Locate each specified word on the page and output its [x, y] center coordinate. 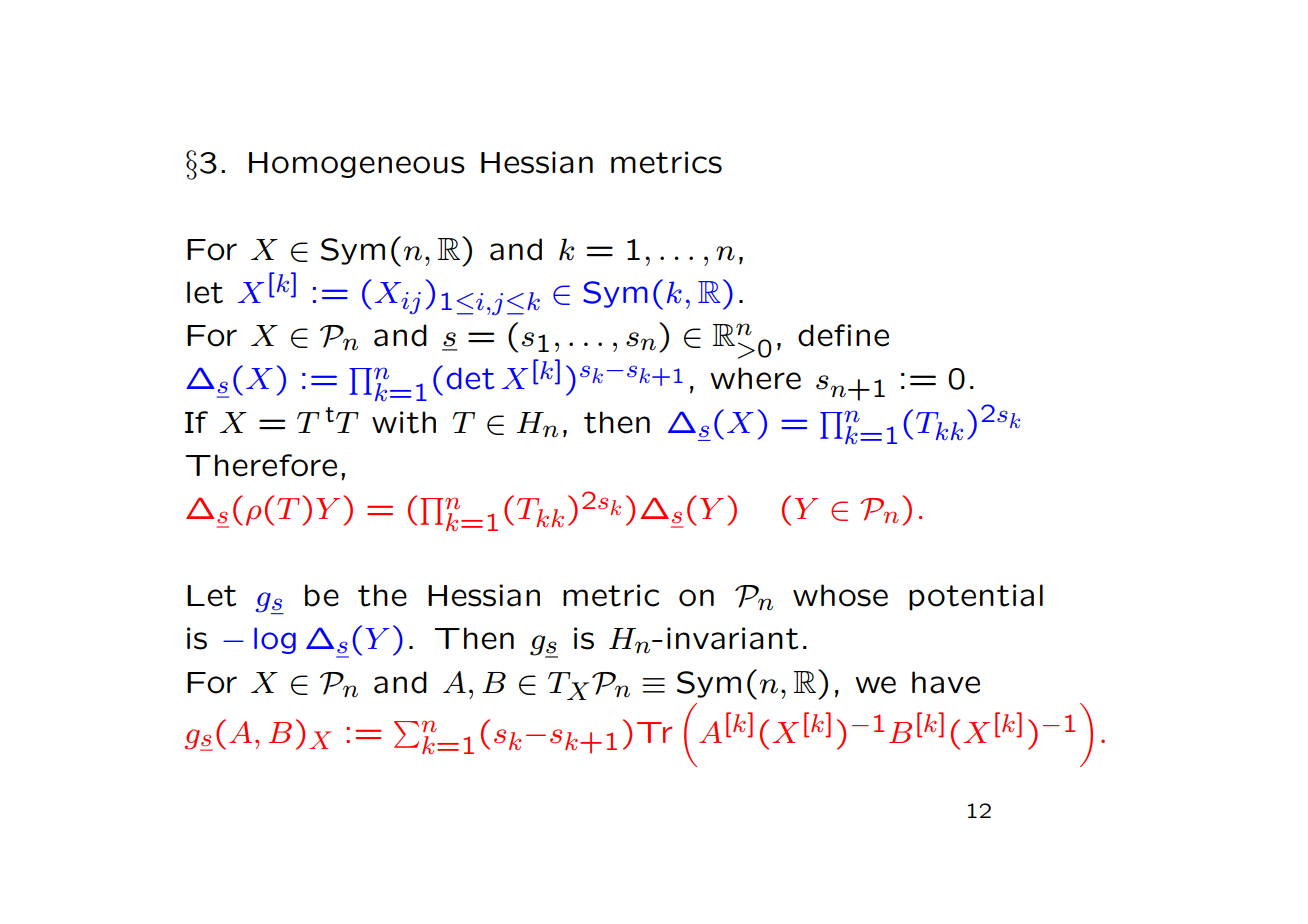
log [275, 640]
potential [976, 597]
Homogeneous [357, 165]
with [404, 422]
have [946, 682]
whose [840, 595]
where [755, 378]
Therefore [261, 465]
